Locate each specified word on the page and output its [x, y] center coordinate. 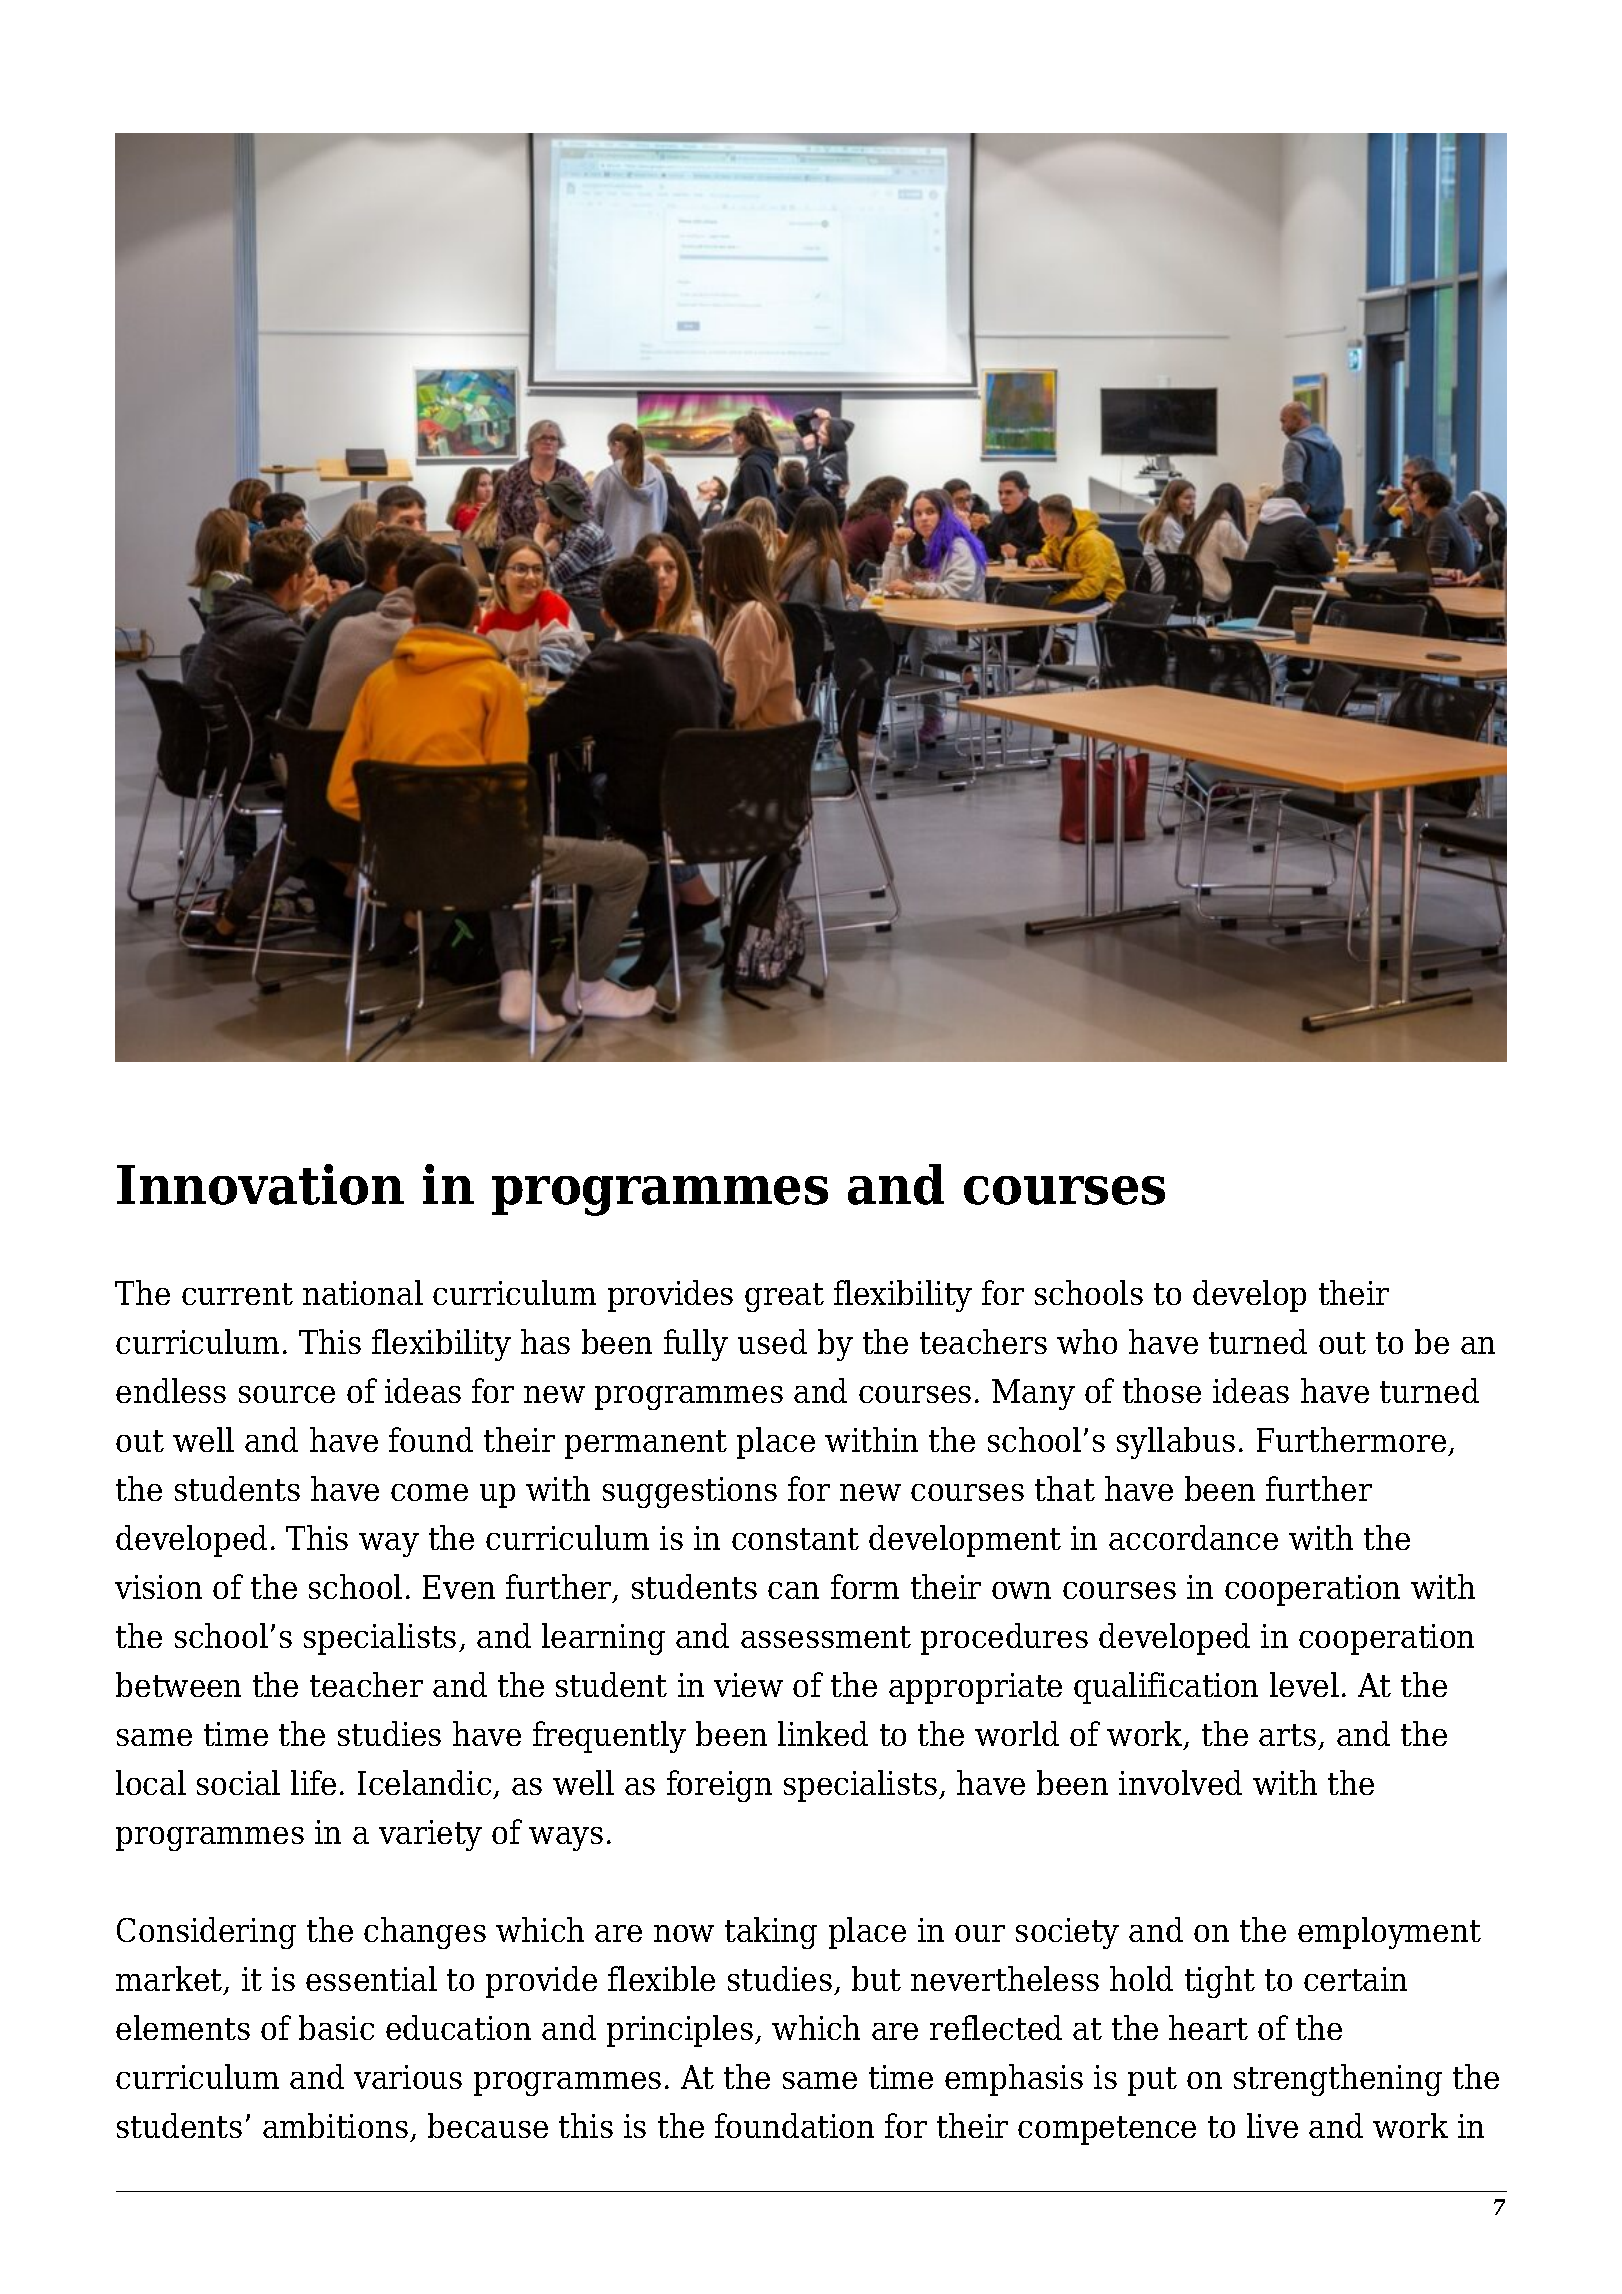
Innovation [260, 1184]
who [1087, 1341]
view [748, 1685]
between [178, 1684]
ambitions [335, 2125]
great [784, 1297]
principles [680, 2031]
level [1304, 1684]
